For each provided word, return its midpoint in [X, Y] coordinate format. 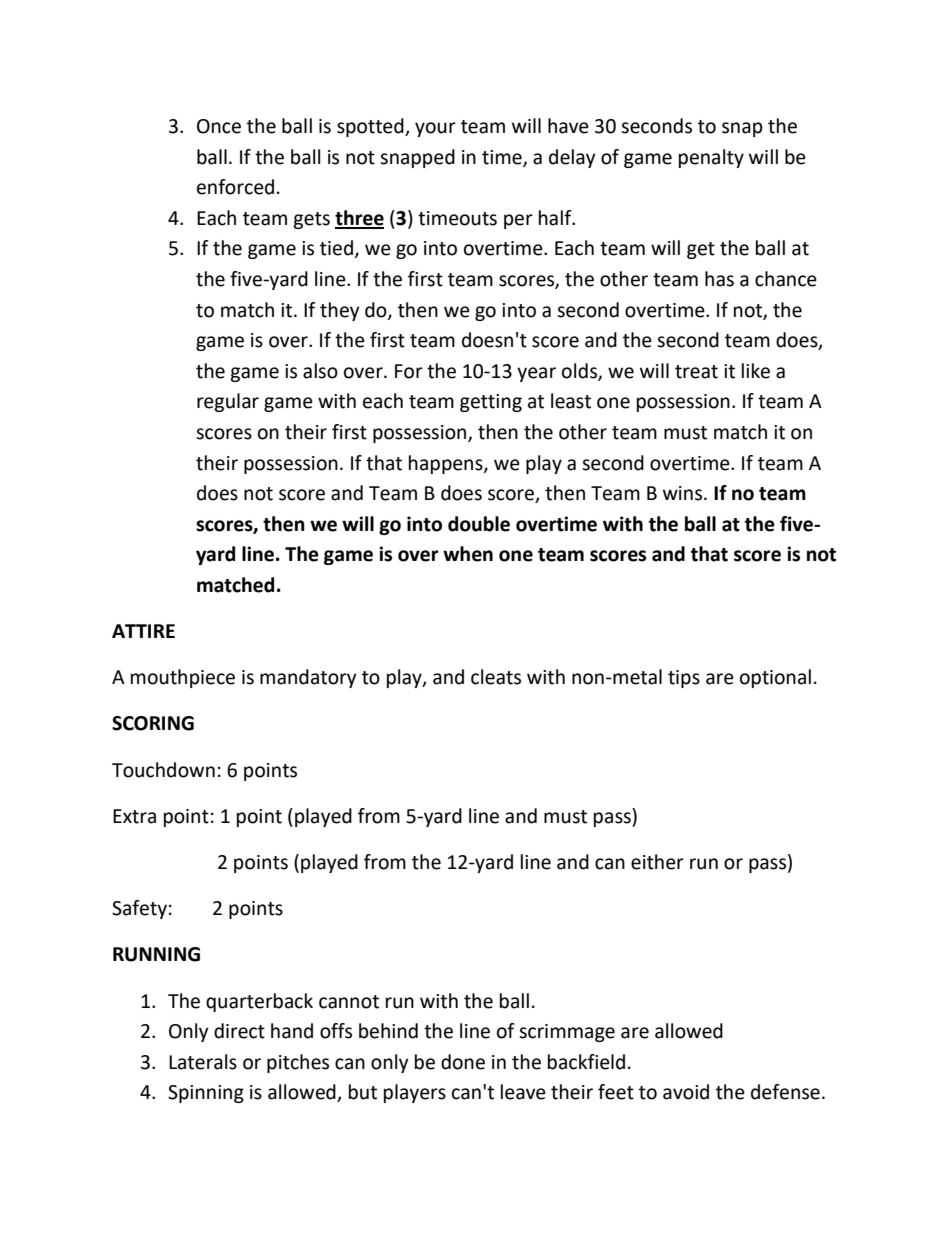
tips [684, 679]
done [463, 1062]
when [468, 554]
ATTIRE [143, 631]
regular [228, 402]
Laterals [203, 1062]
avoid [686, 1092]
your [435, 129]
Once [219, 126]
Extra [134, 816]
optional [775, 678]
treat [696, 372]
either [657, 862]
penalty [711, 158]
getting [491, 403]
